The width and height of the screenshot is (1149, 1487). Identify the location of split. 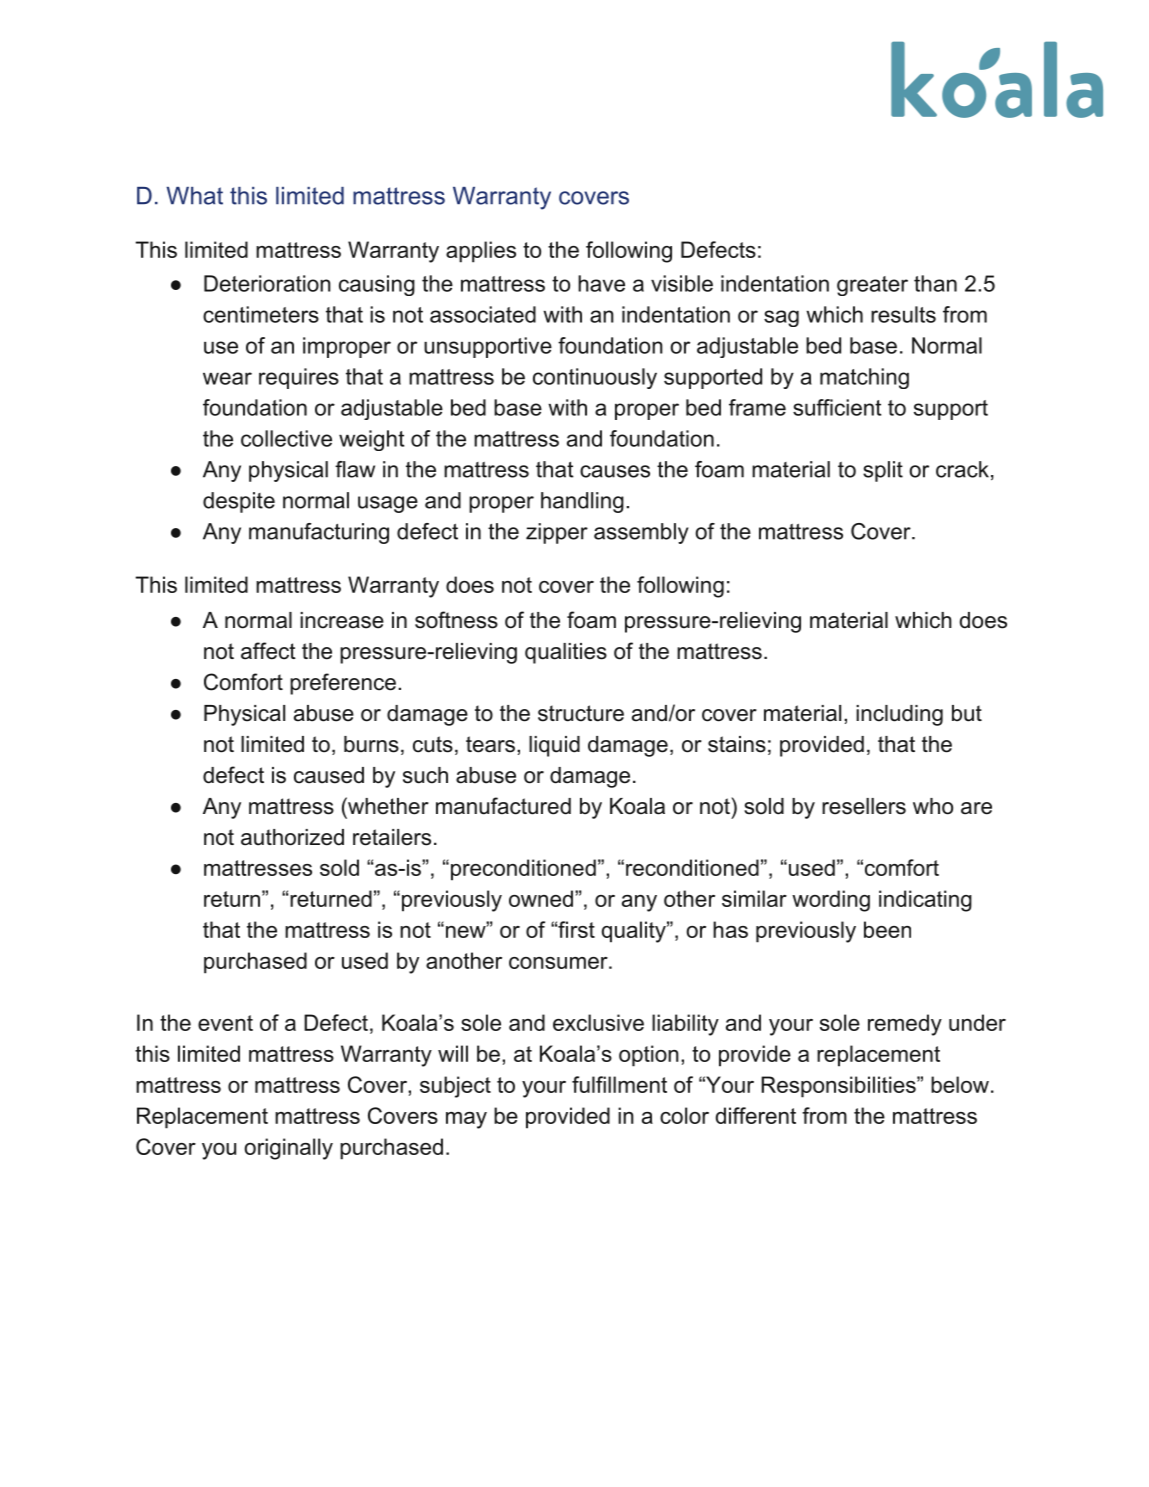
(883, 471).
